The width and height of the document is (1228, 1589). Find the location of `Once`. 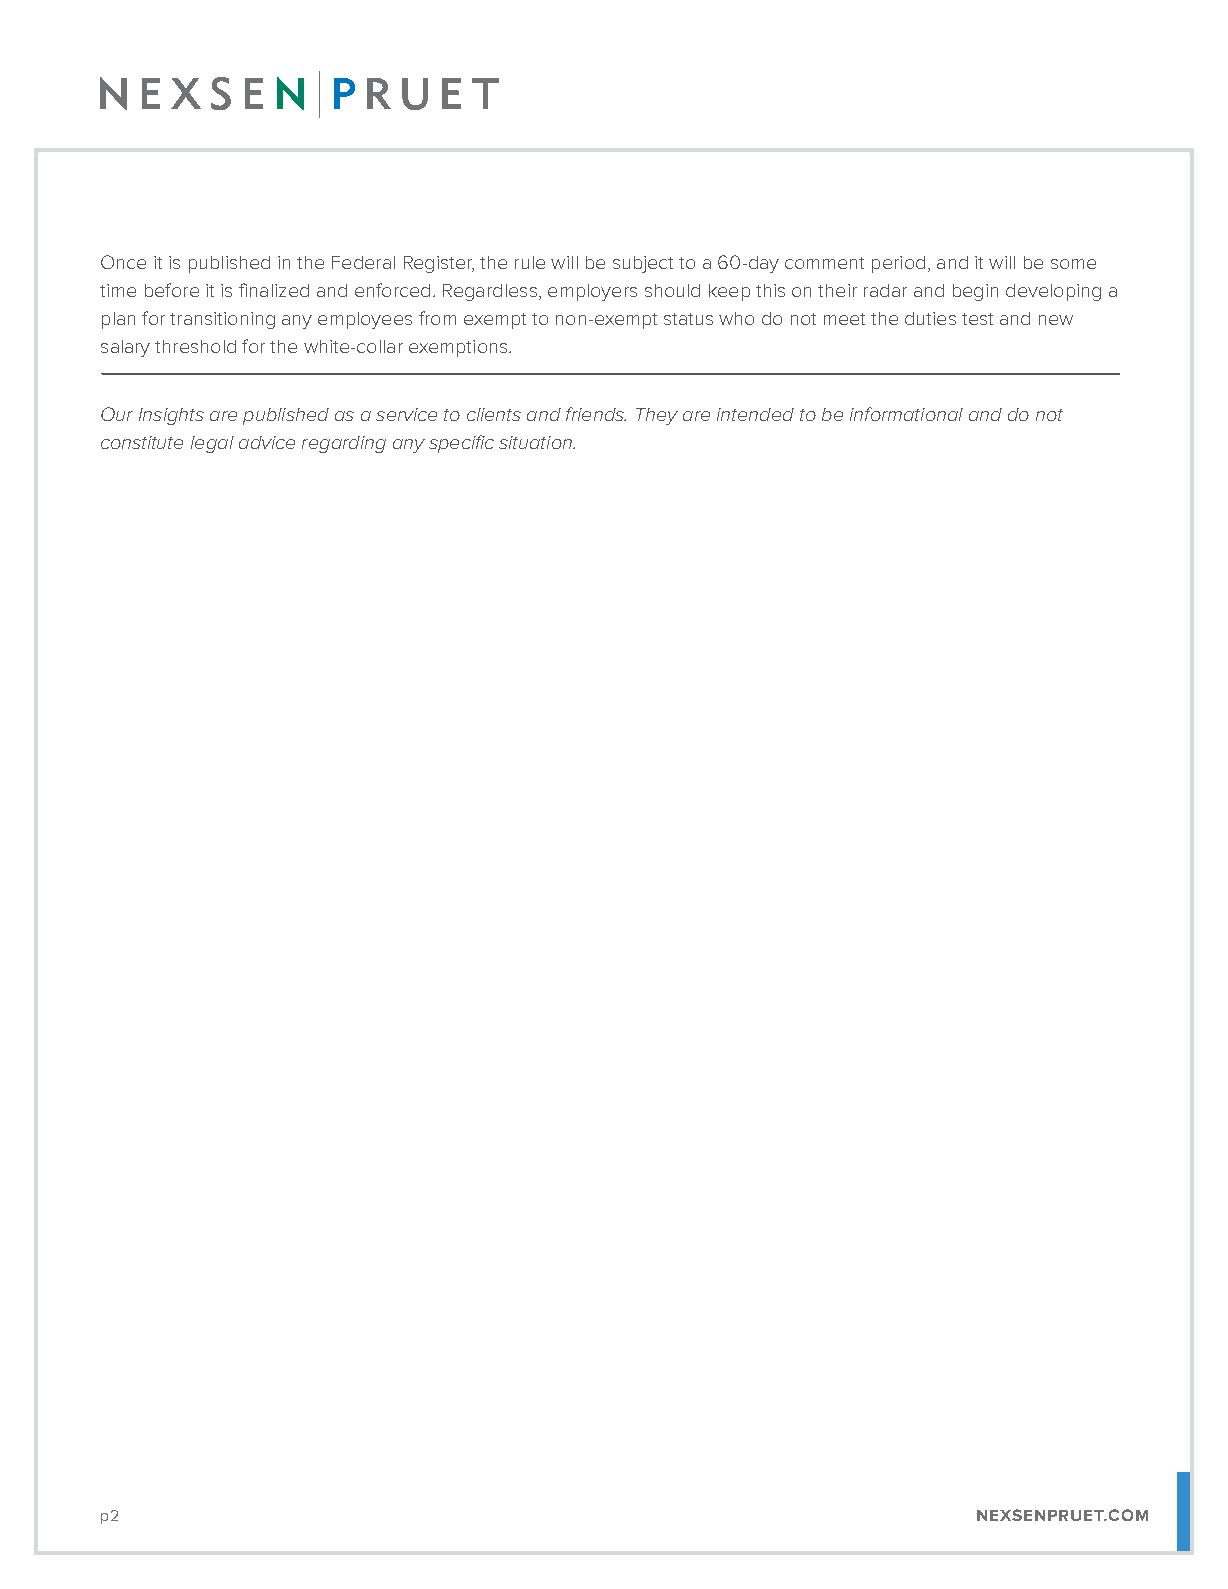

Once is located at coordinates (123, 262).
